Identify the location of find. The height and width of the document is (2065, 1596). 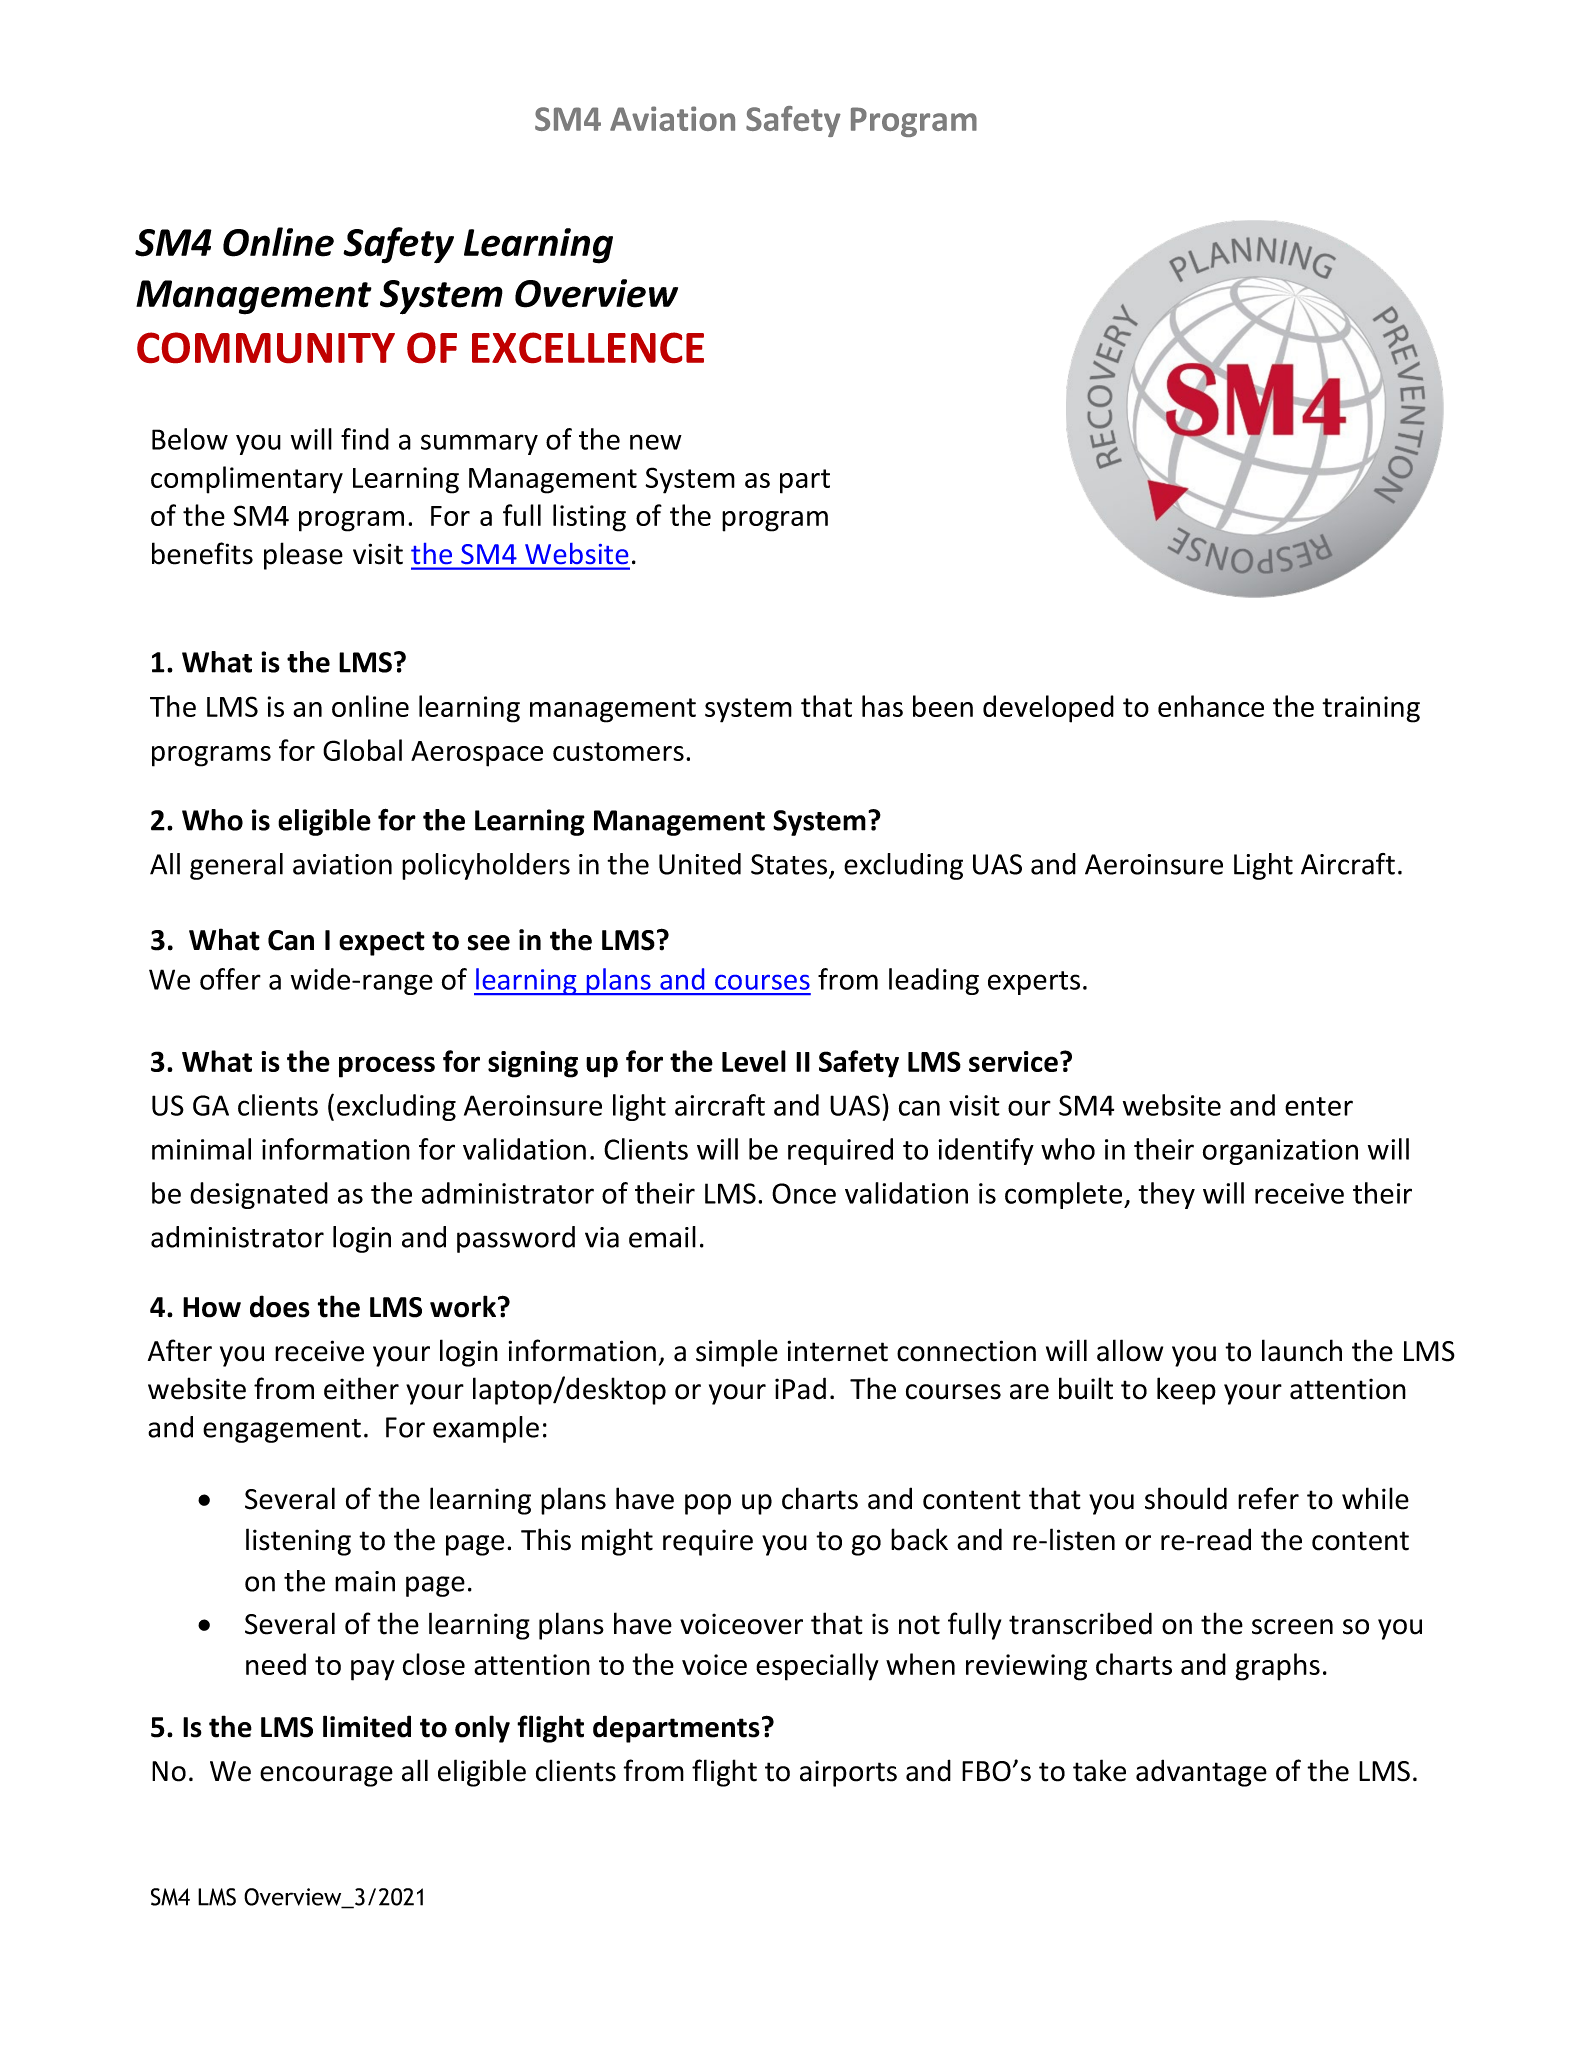
(365, 439).
